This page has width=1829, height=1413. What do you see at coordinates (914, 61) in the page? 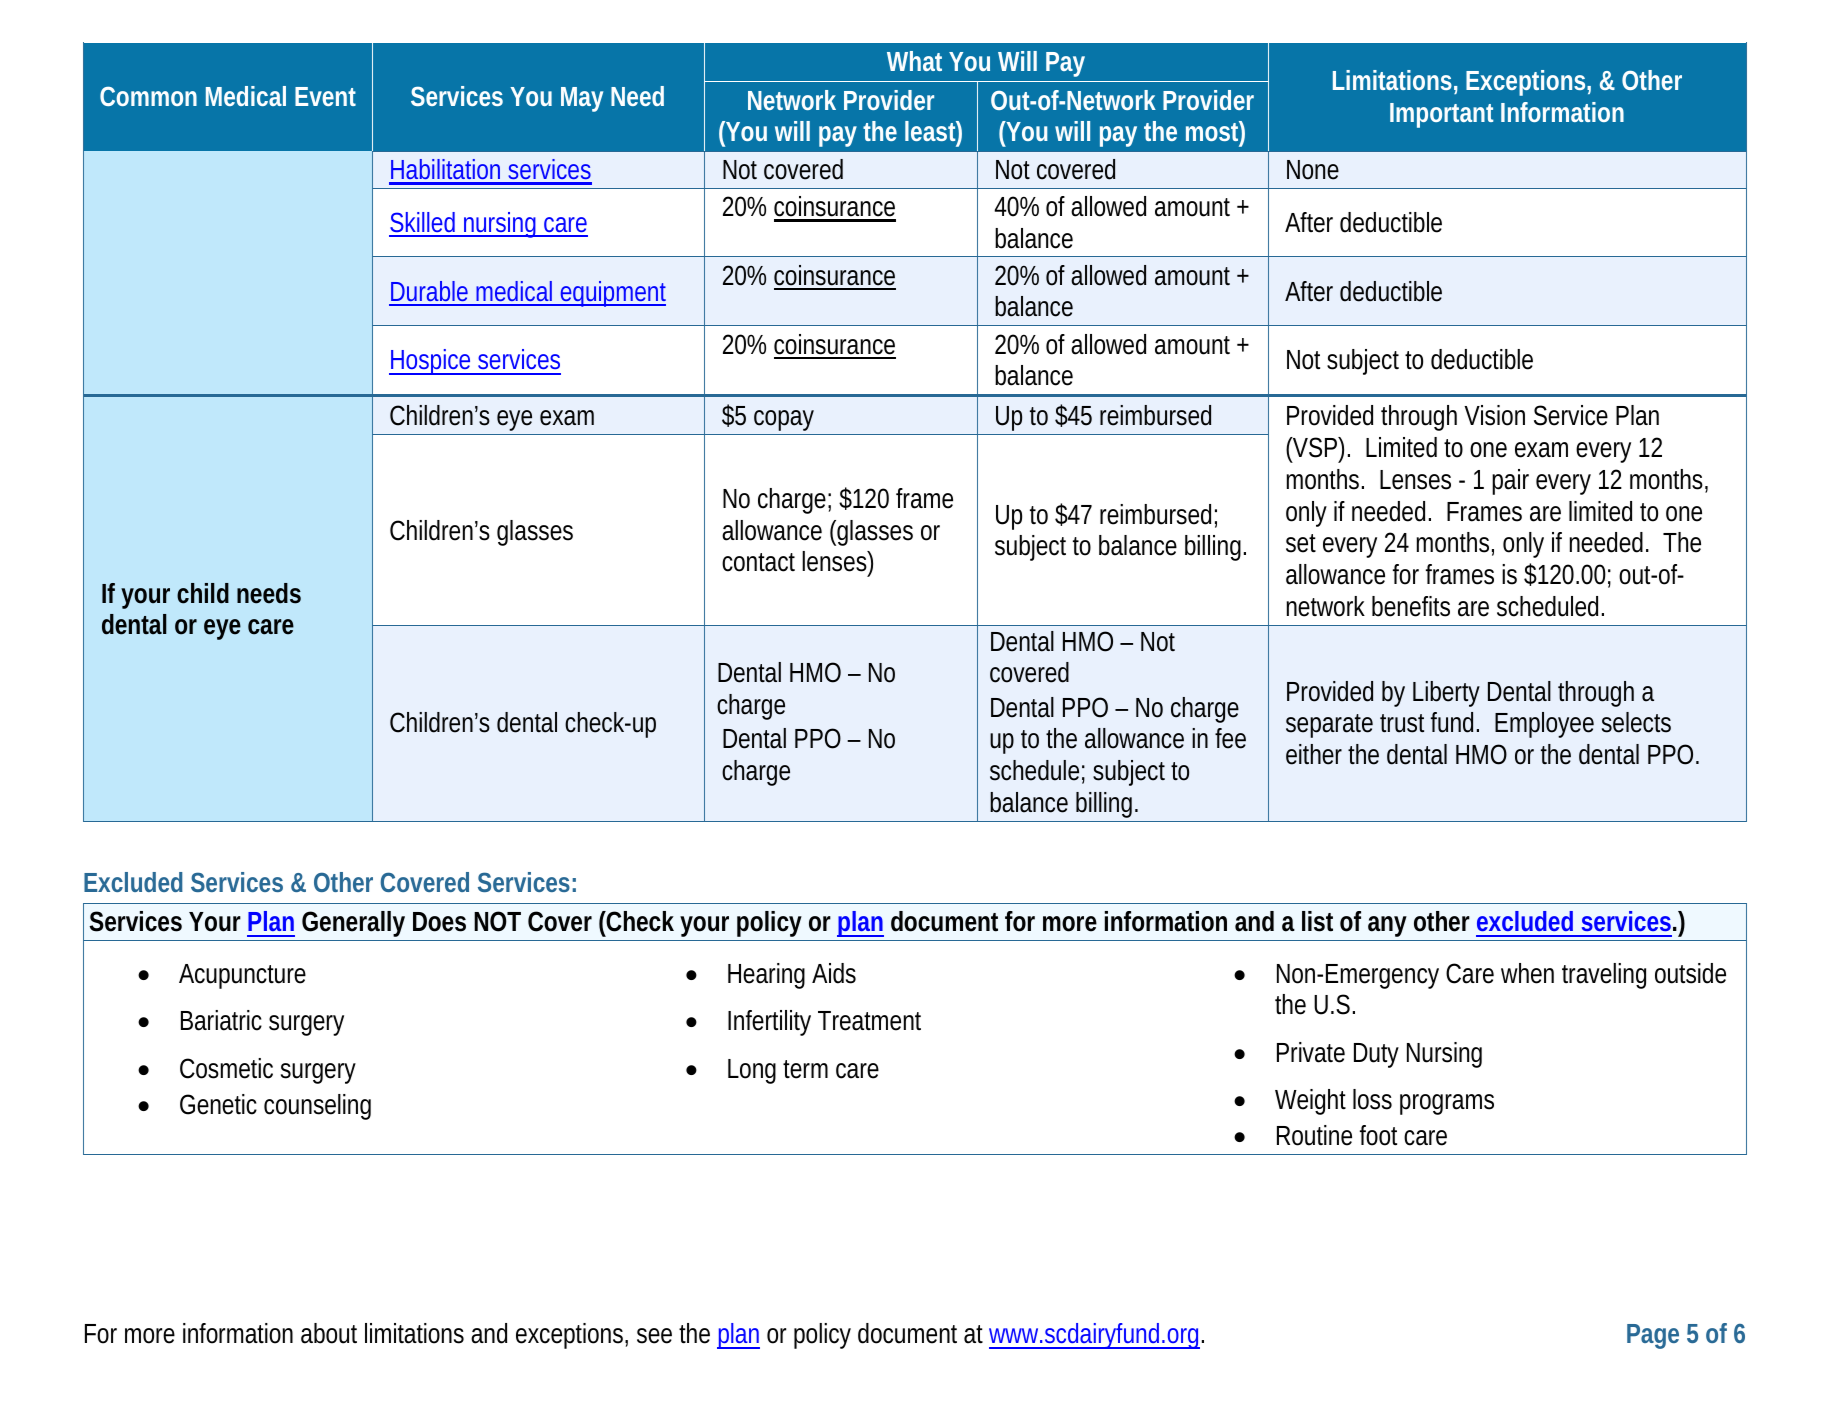
I see `What` at bounding box center [914, 61].
